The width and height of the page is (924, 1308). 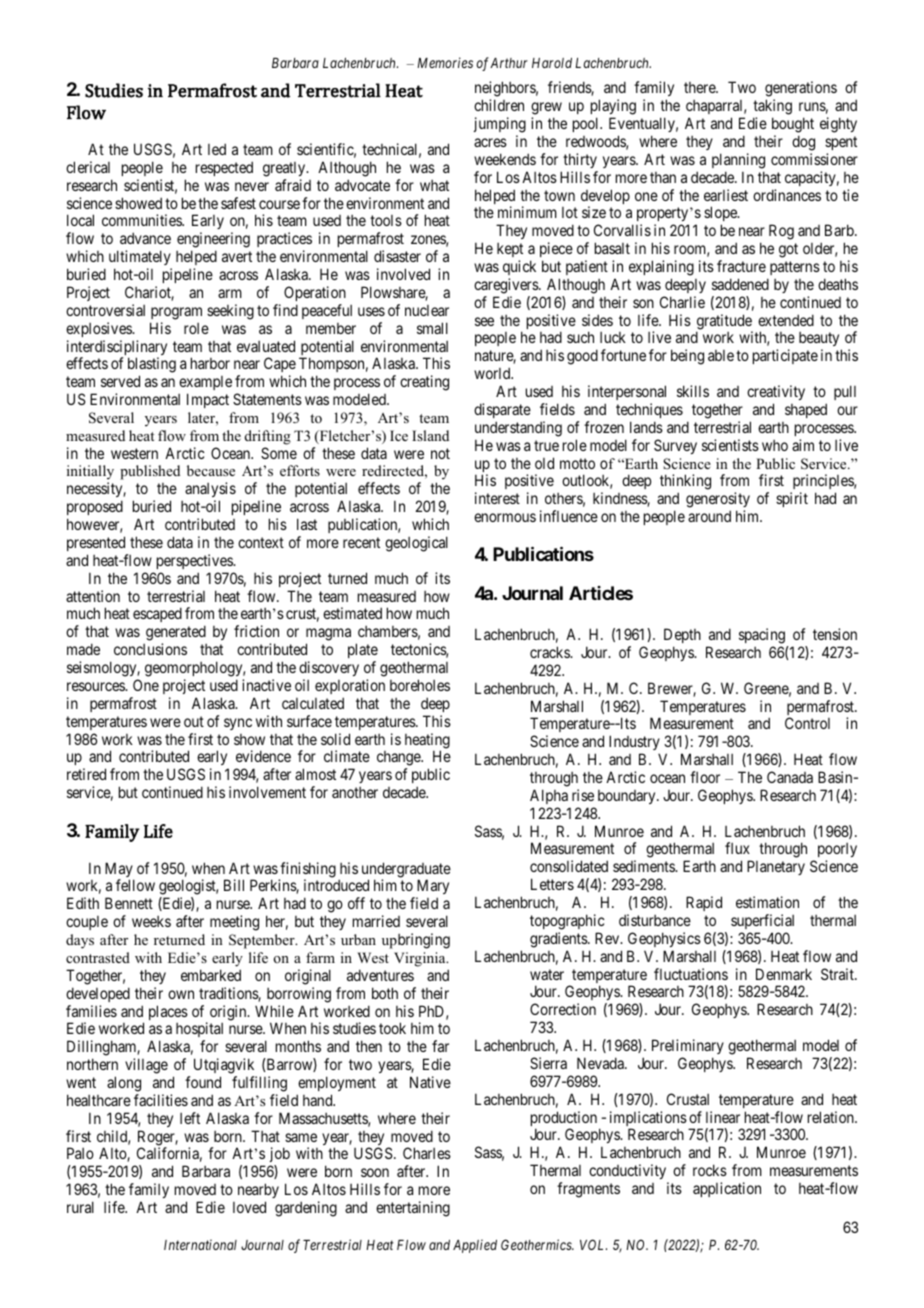 What do you see at coordinates (493, 373) in the page?
I see `world` at bounding box center [493, 373].
